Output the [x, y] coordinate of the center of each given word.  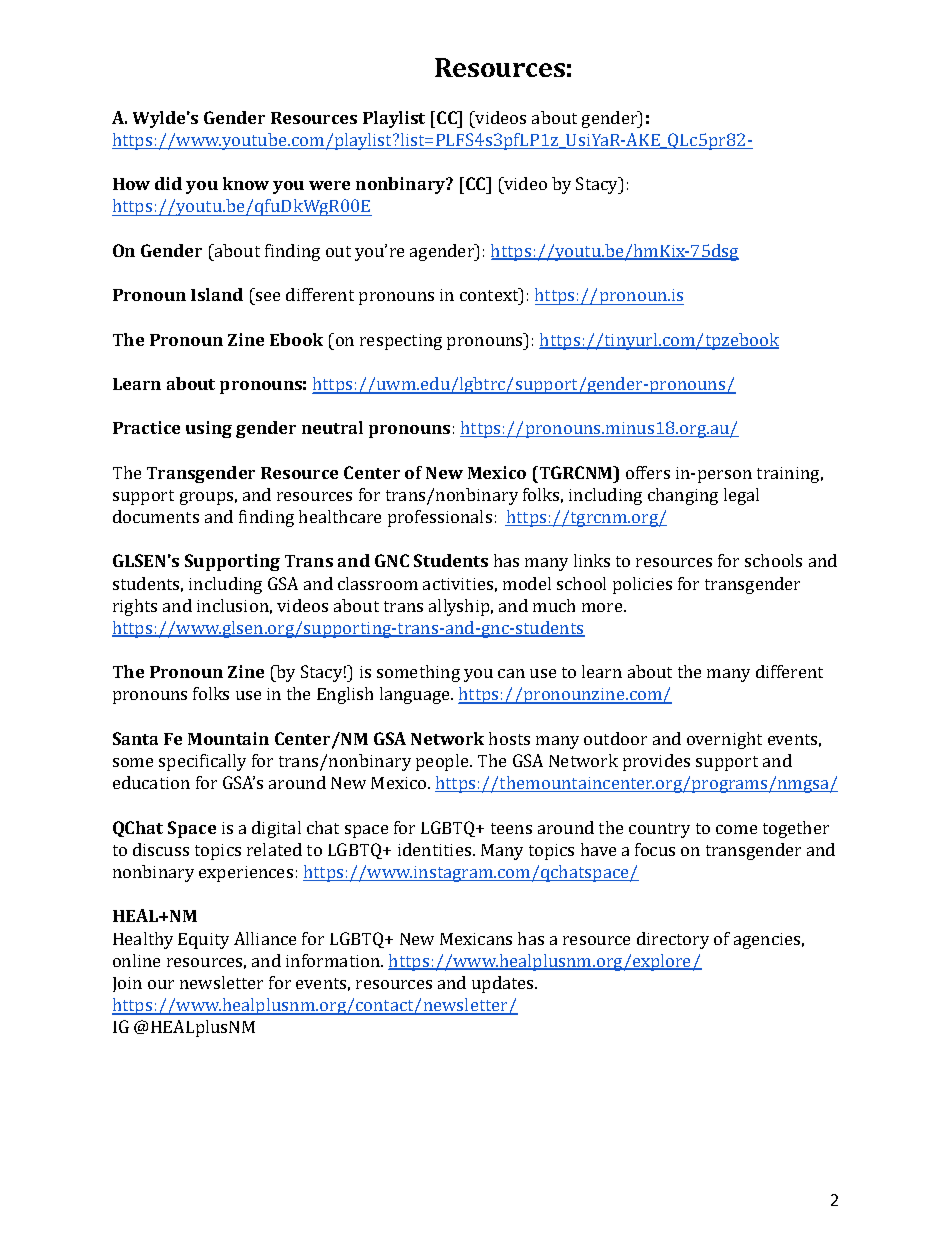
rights [135, 607]
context [490, 294]
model [527, 583]
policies [642, 585]
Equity [203, 941]
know [246, 183]
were [329, 185]
